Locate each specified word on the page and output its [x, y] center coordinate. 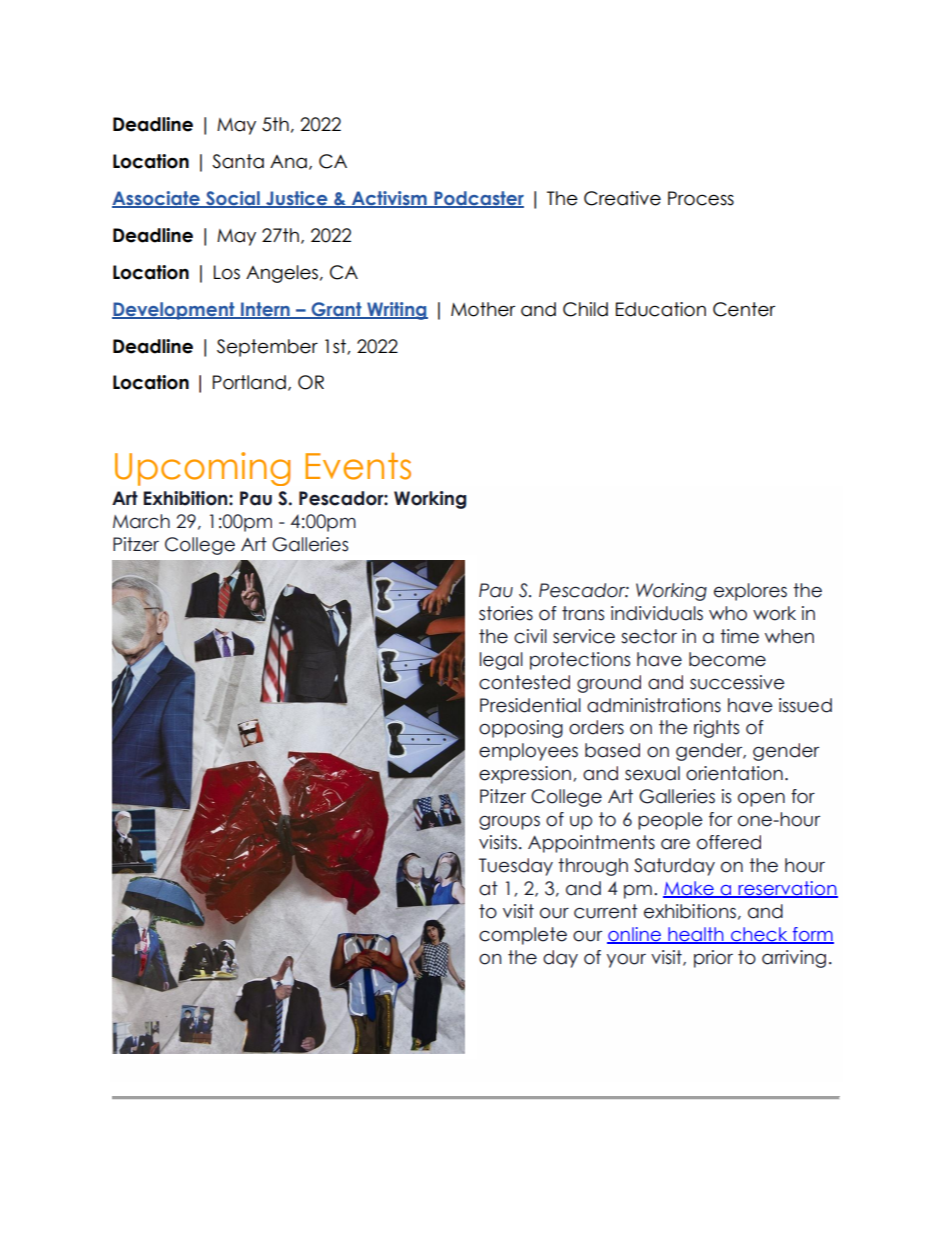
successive [737, 682]
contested [524, 682]
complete [523, 936]
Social [233, 199]
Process [701, 198]
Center [744, 309]
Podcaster [478, 199]
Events [358, 466]
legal [501, 661]
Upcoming [202, 469]
